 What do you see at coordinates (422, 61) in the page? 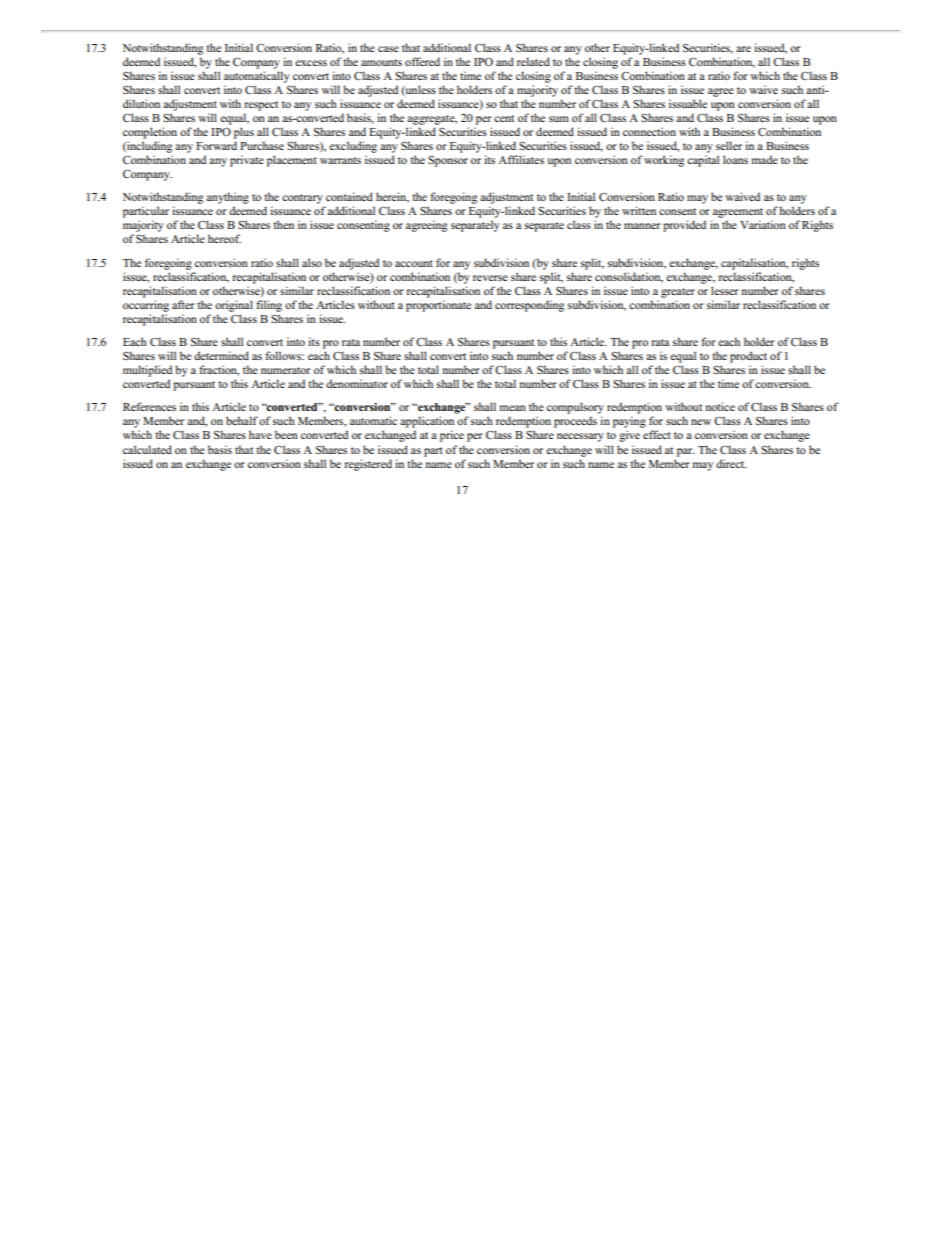
I see `offered` at bounding box center [422, 61].
